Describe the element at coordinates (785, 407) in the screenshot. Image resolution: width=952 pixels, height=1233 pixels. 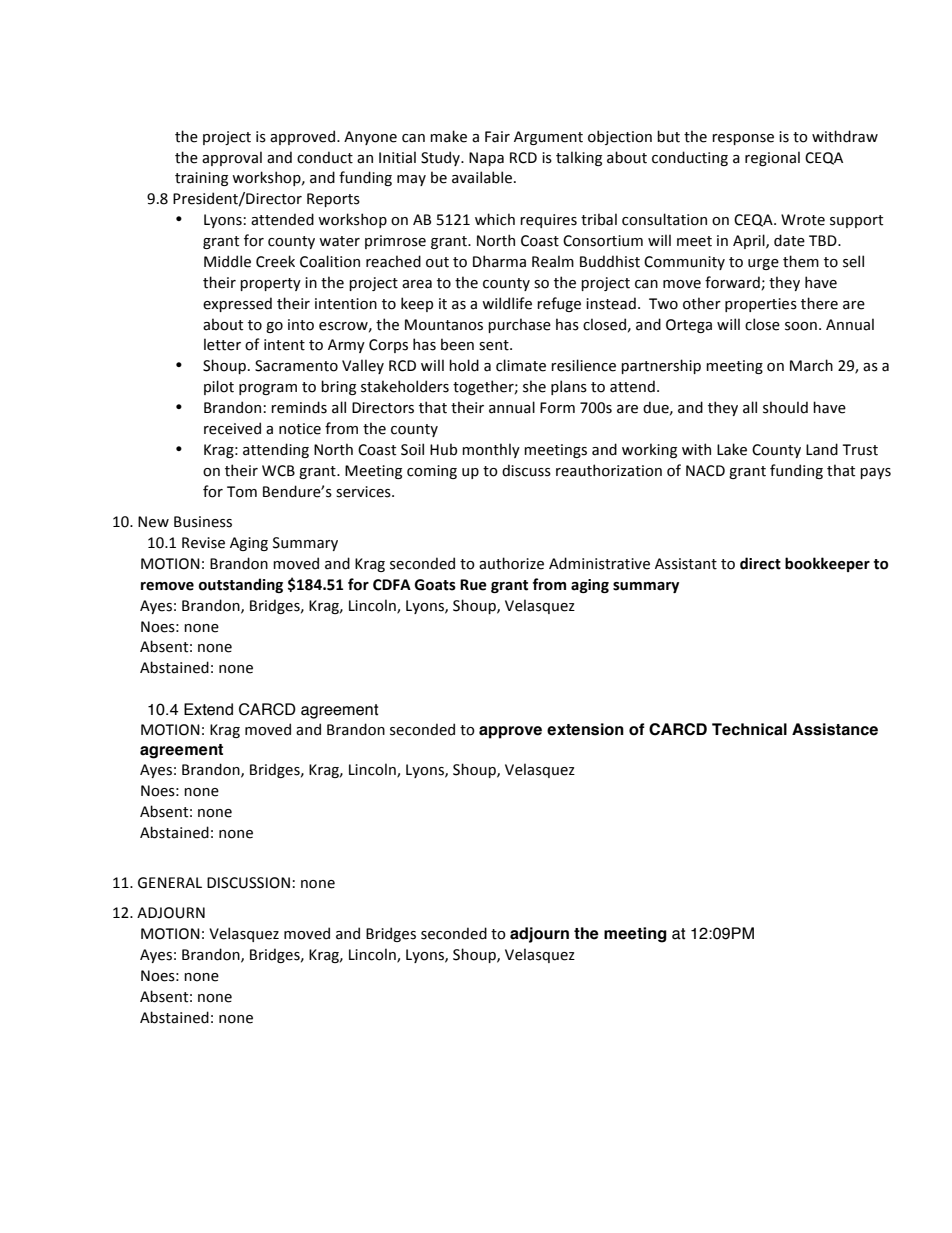
I see `should` at that location.
